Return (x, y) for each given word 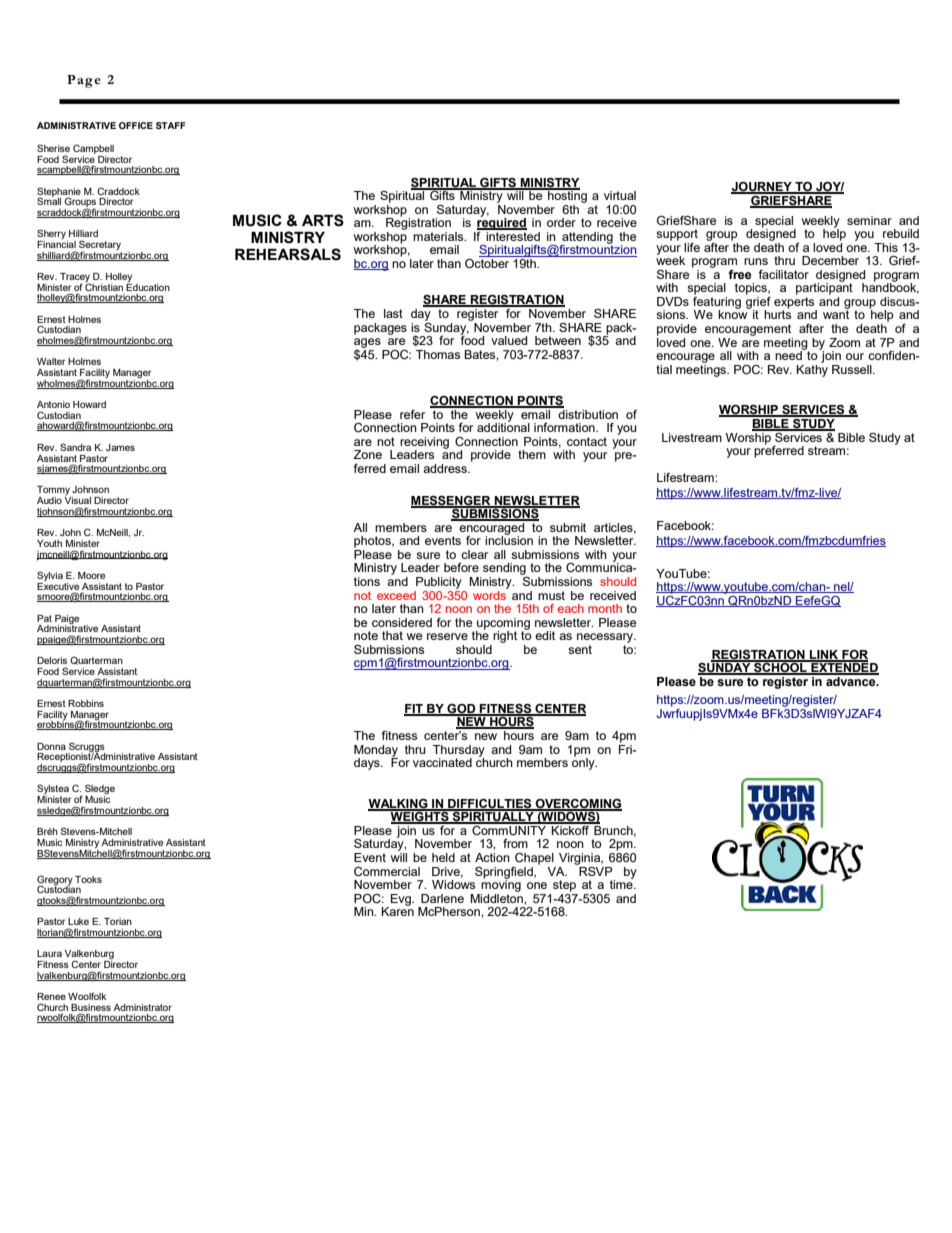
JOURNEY (762, 188)
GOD (461, 709)
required (502, 223)
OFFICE (136, 125)
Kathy (812, 369)
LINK (824, 655)
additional (503, 426)
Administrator (142, 1007)
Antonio (53, 404)
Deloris (52, 660)
